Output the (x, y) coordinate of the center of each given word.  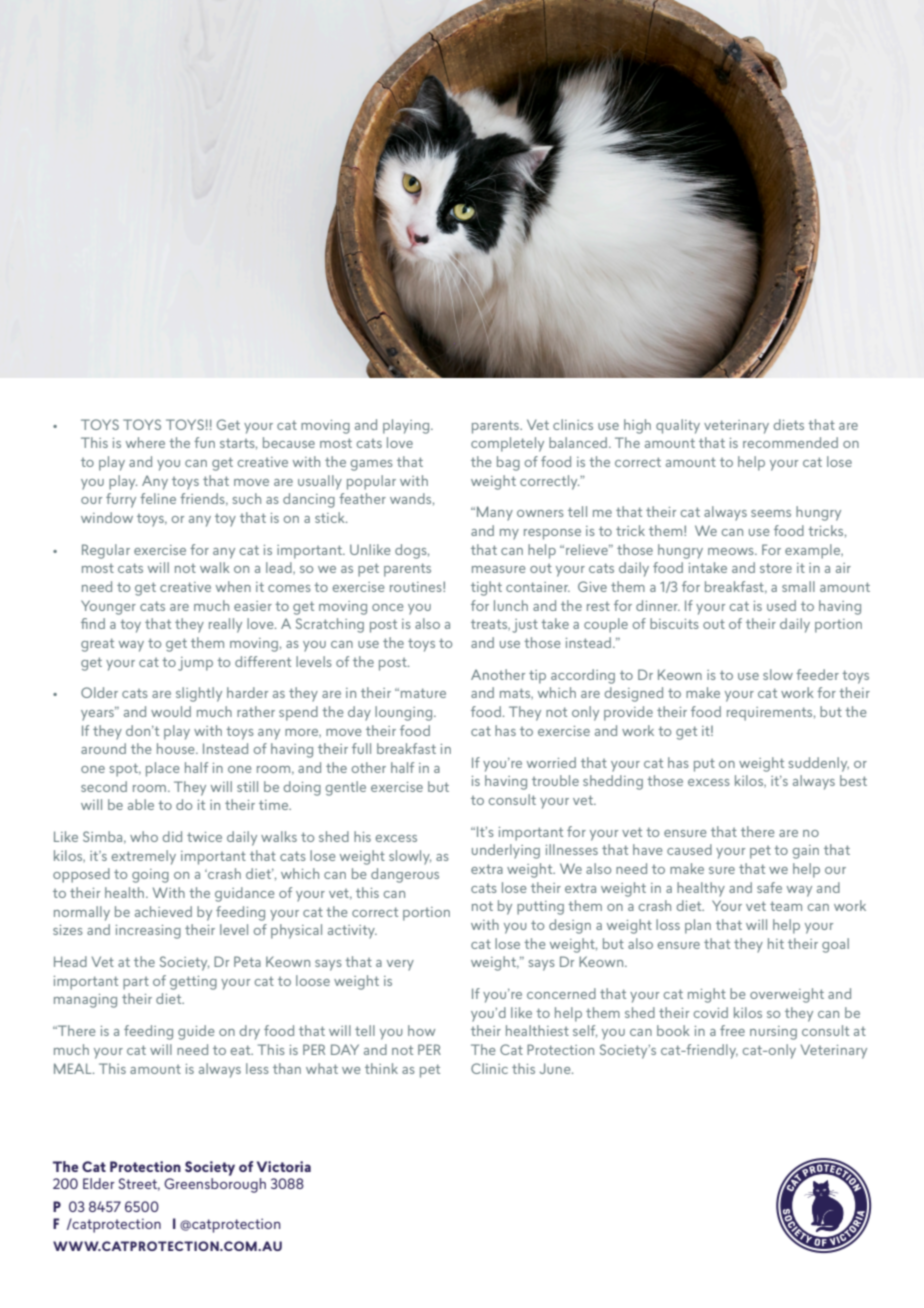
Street (139, 1184)
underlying (506, 851)
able (141, 804)
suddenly (819, 764)
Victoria (284, 1166)
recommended (790, 442)
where (145, 442)
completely (507, 444)
